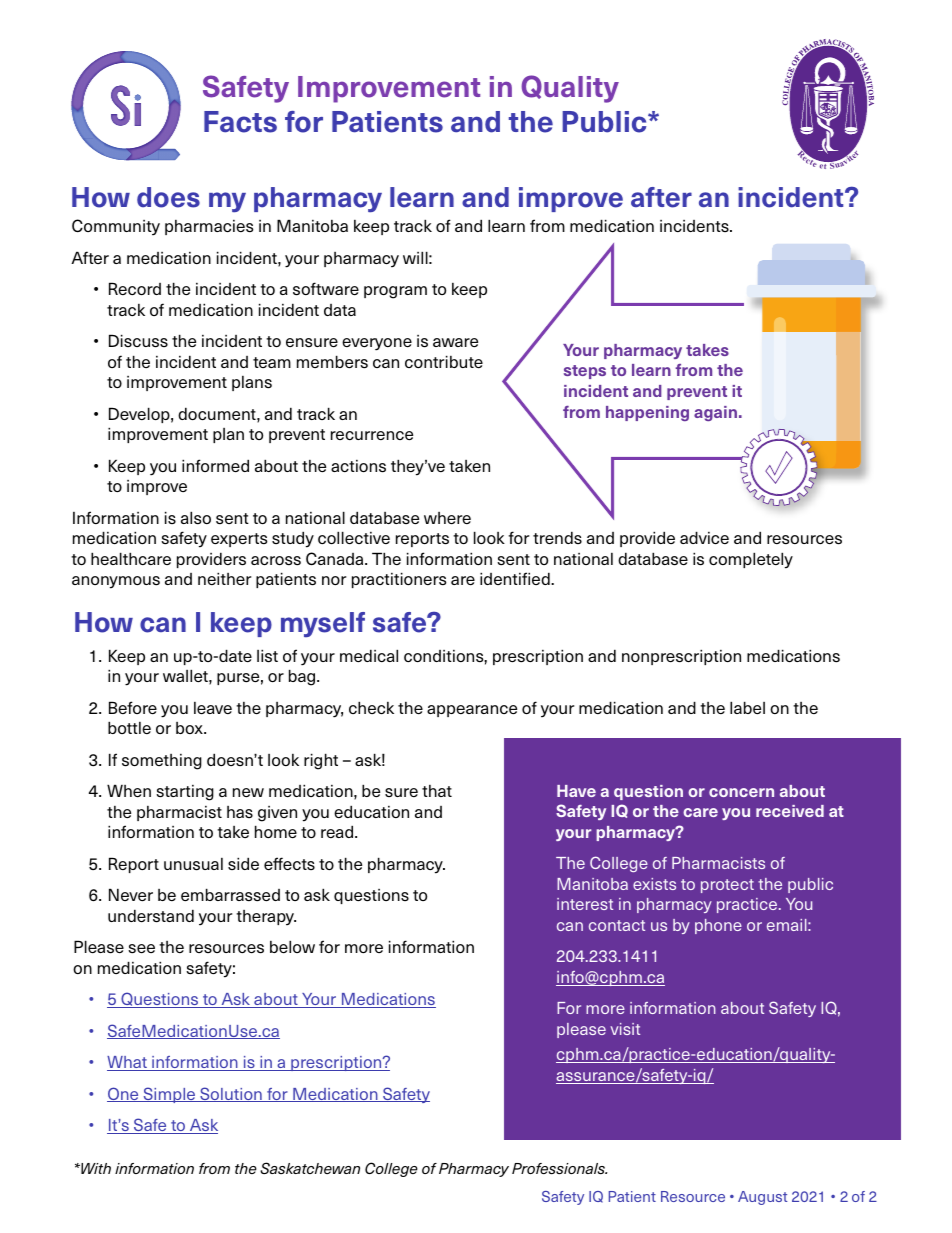 The image size is (952, 1233). Describe the element at coordinates (138, 341) in the screenshot. I see `Discuss` at that location.
